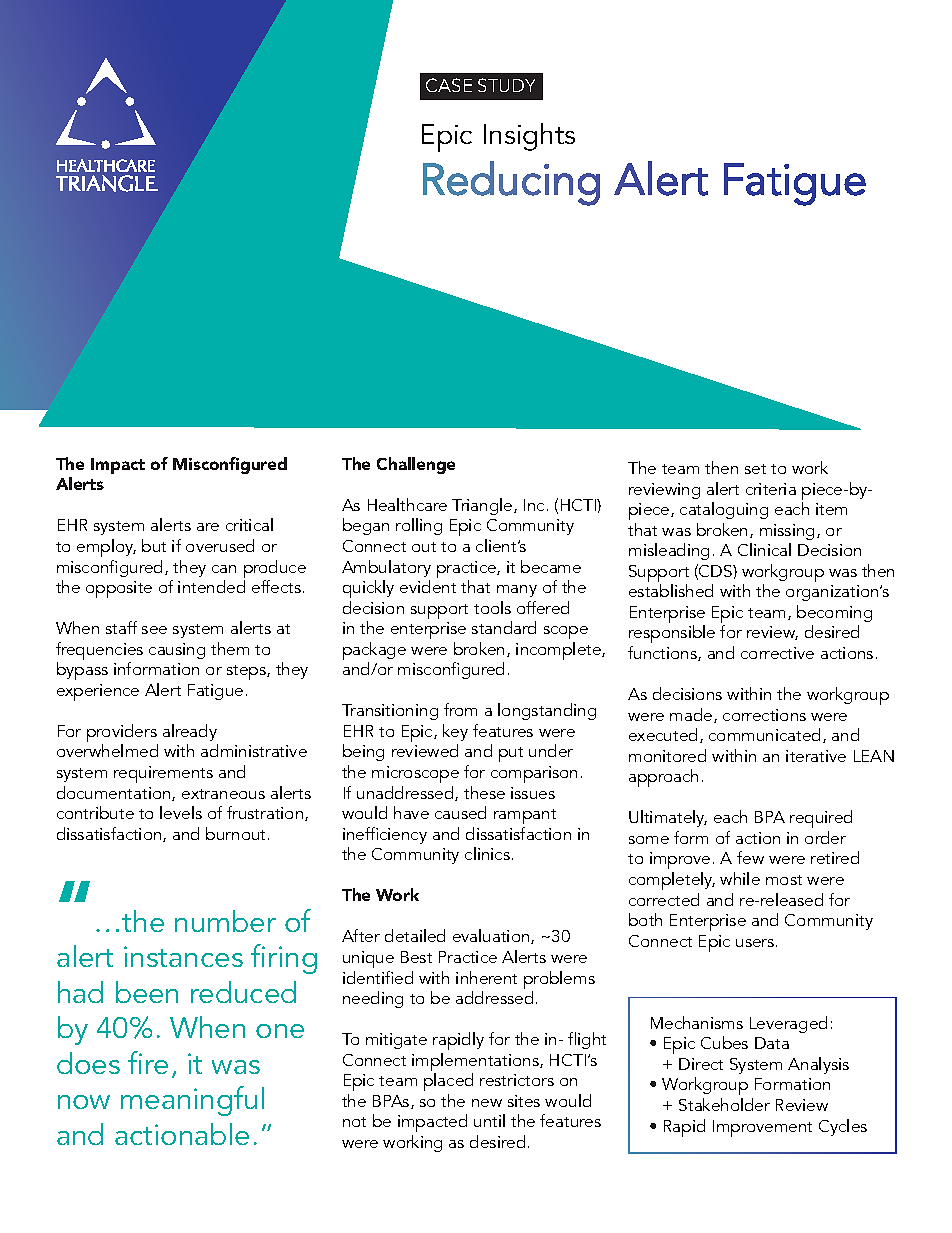  Describe the element at coordinates (724, 1104) in the screenshot. I see `Stakeholder` at that location.
